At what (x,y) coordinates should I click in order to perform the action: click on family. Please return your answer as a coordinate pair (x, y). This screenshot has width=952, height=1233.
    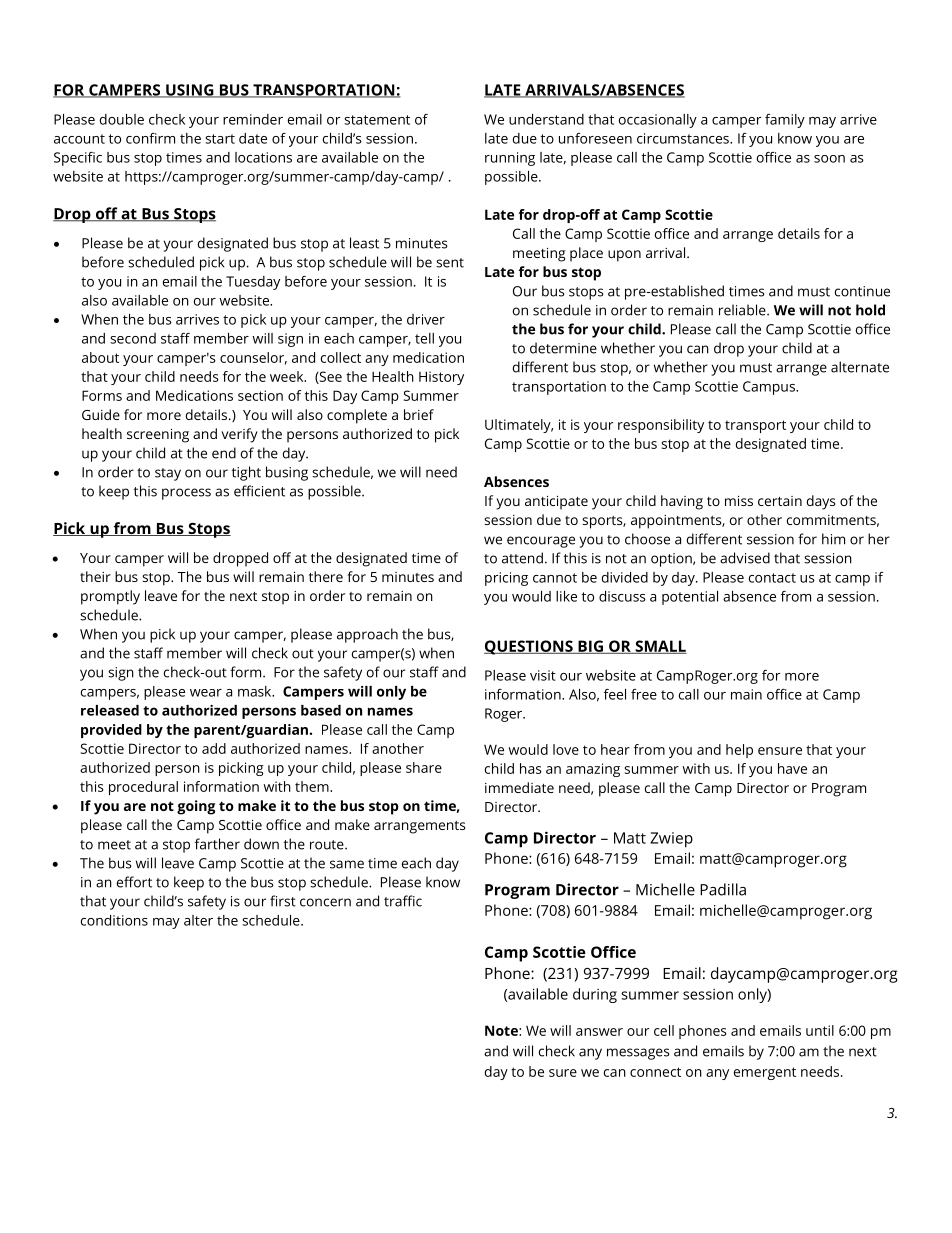
    Looking at the image, I should click on (785, 121).
